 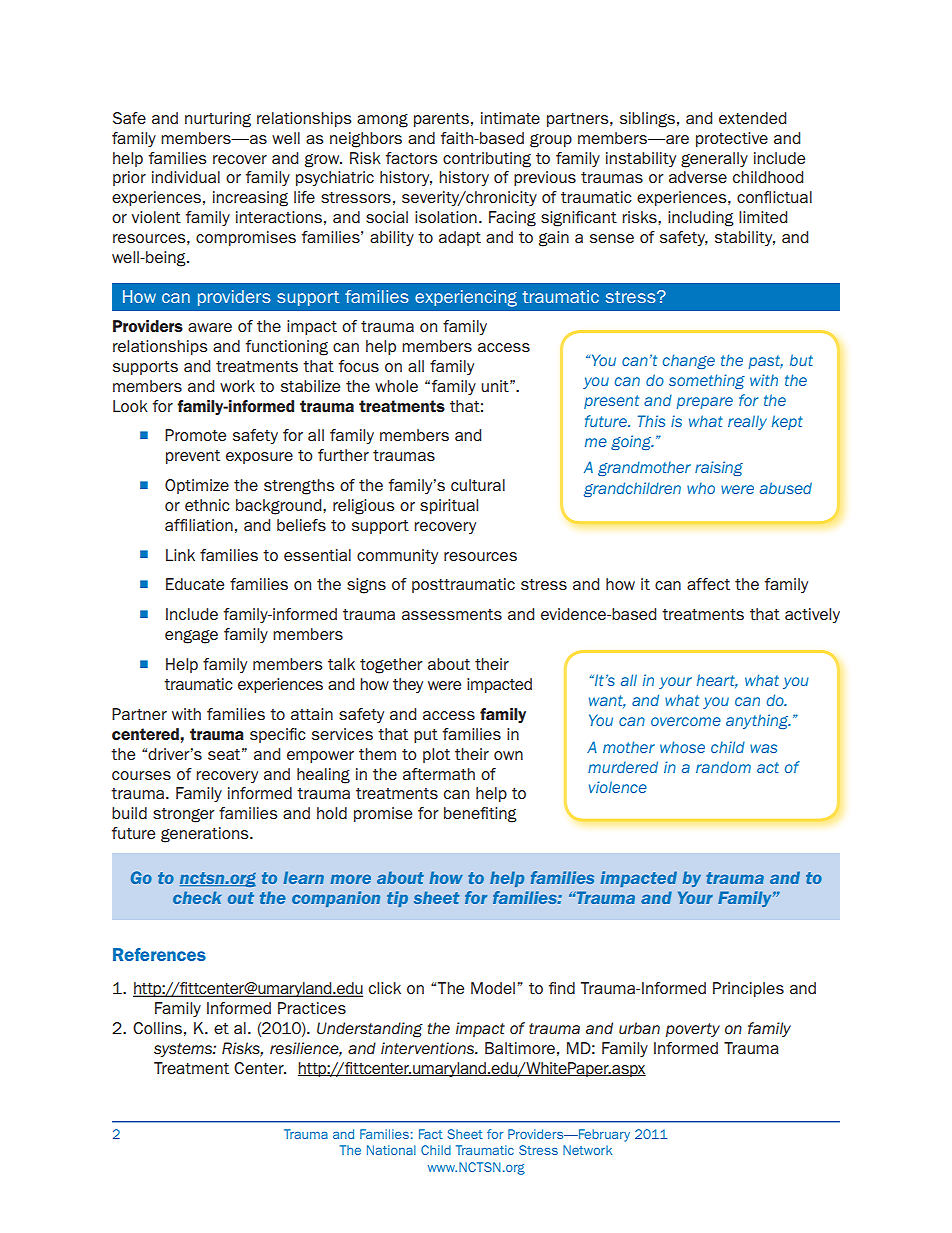 I want to click on cultural, so click(x=478, y=485).
